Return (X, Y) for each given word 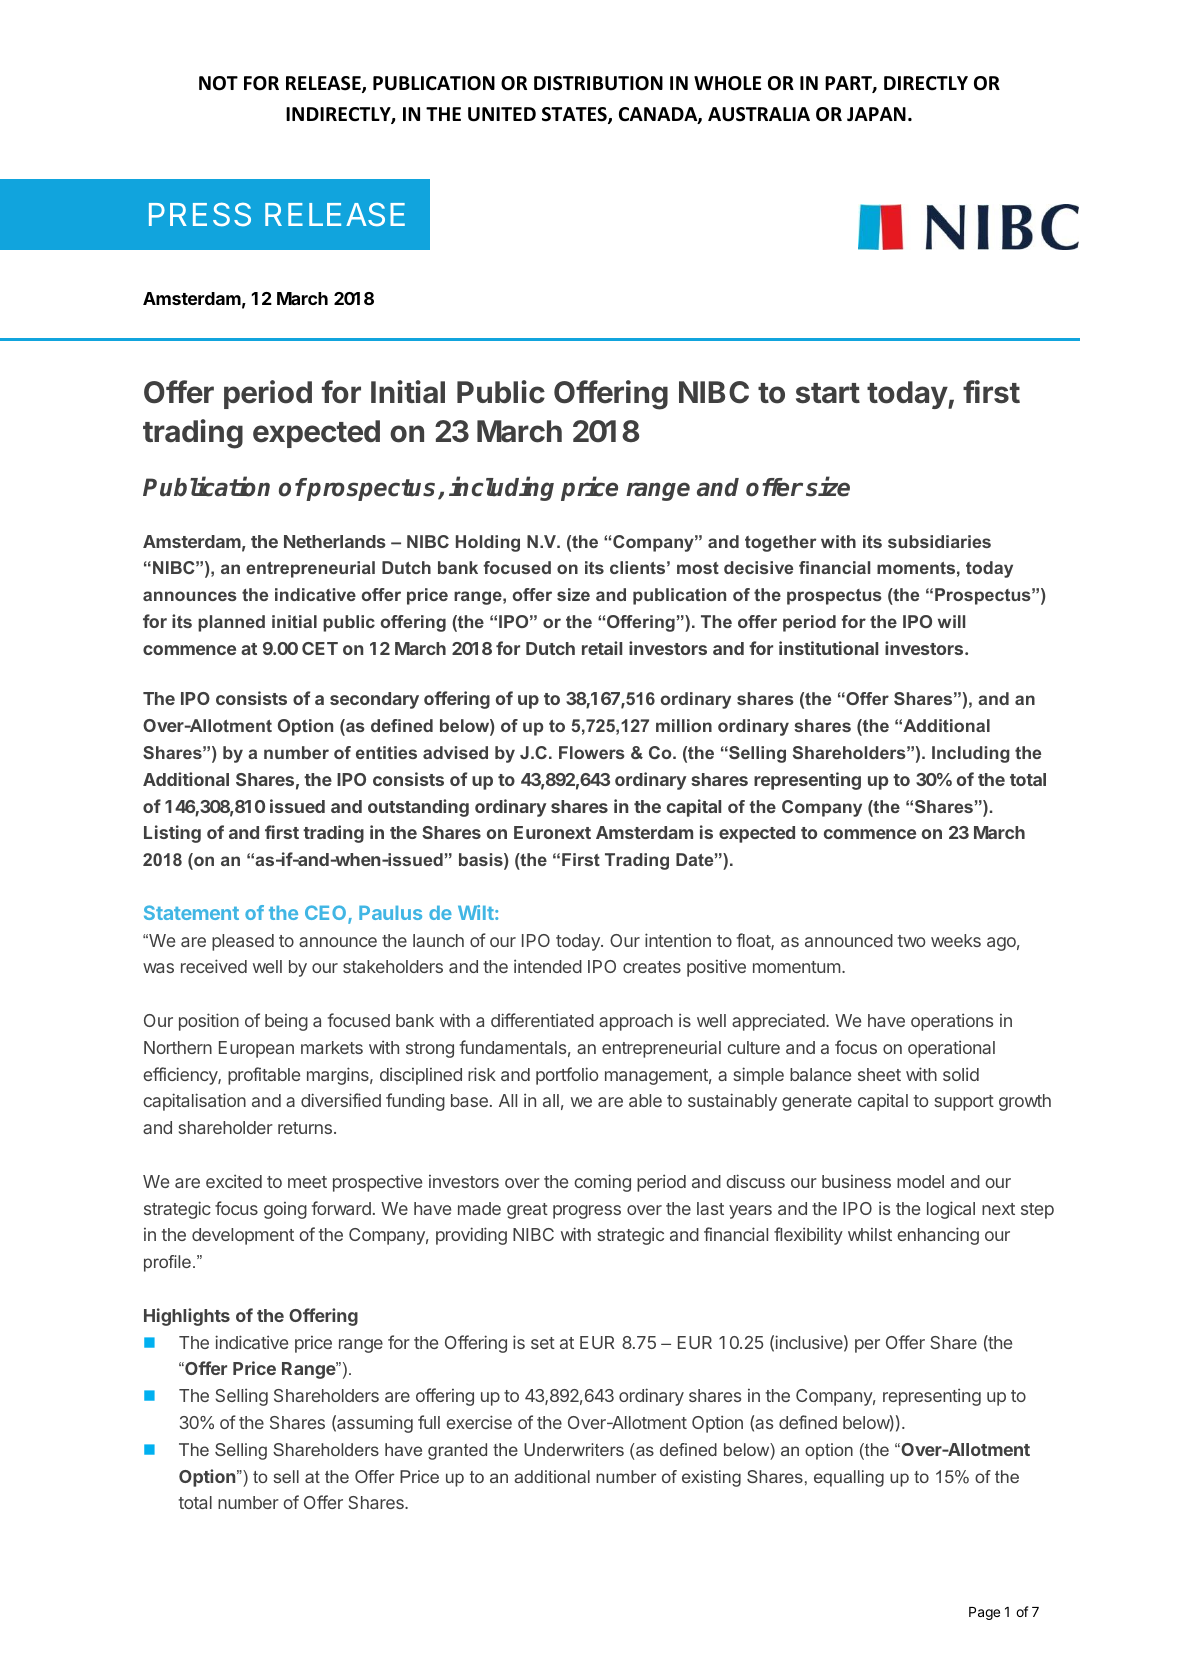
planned (231, 623)
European (256, 1049)
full (429, 1422)
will (951, 621)
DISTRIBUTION (598, 83)
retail (602, 648)
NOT (218, 83)
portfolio (567, 1076)
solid (961, 1074)
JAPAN (876, 114)
